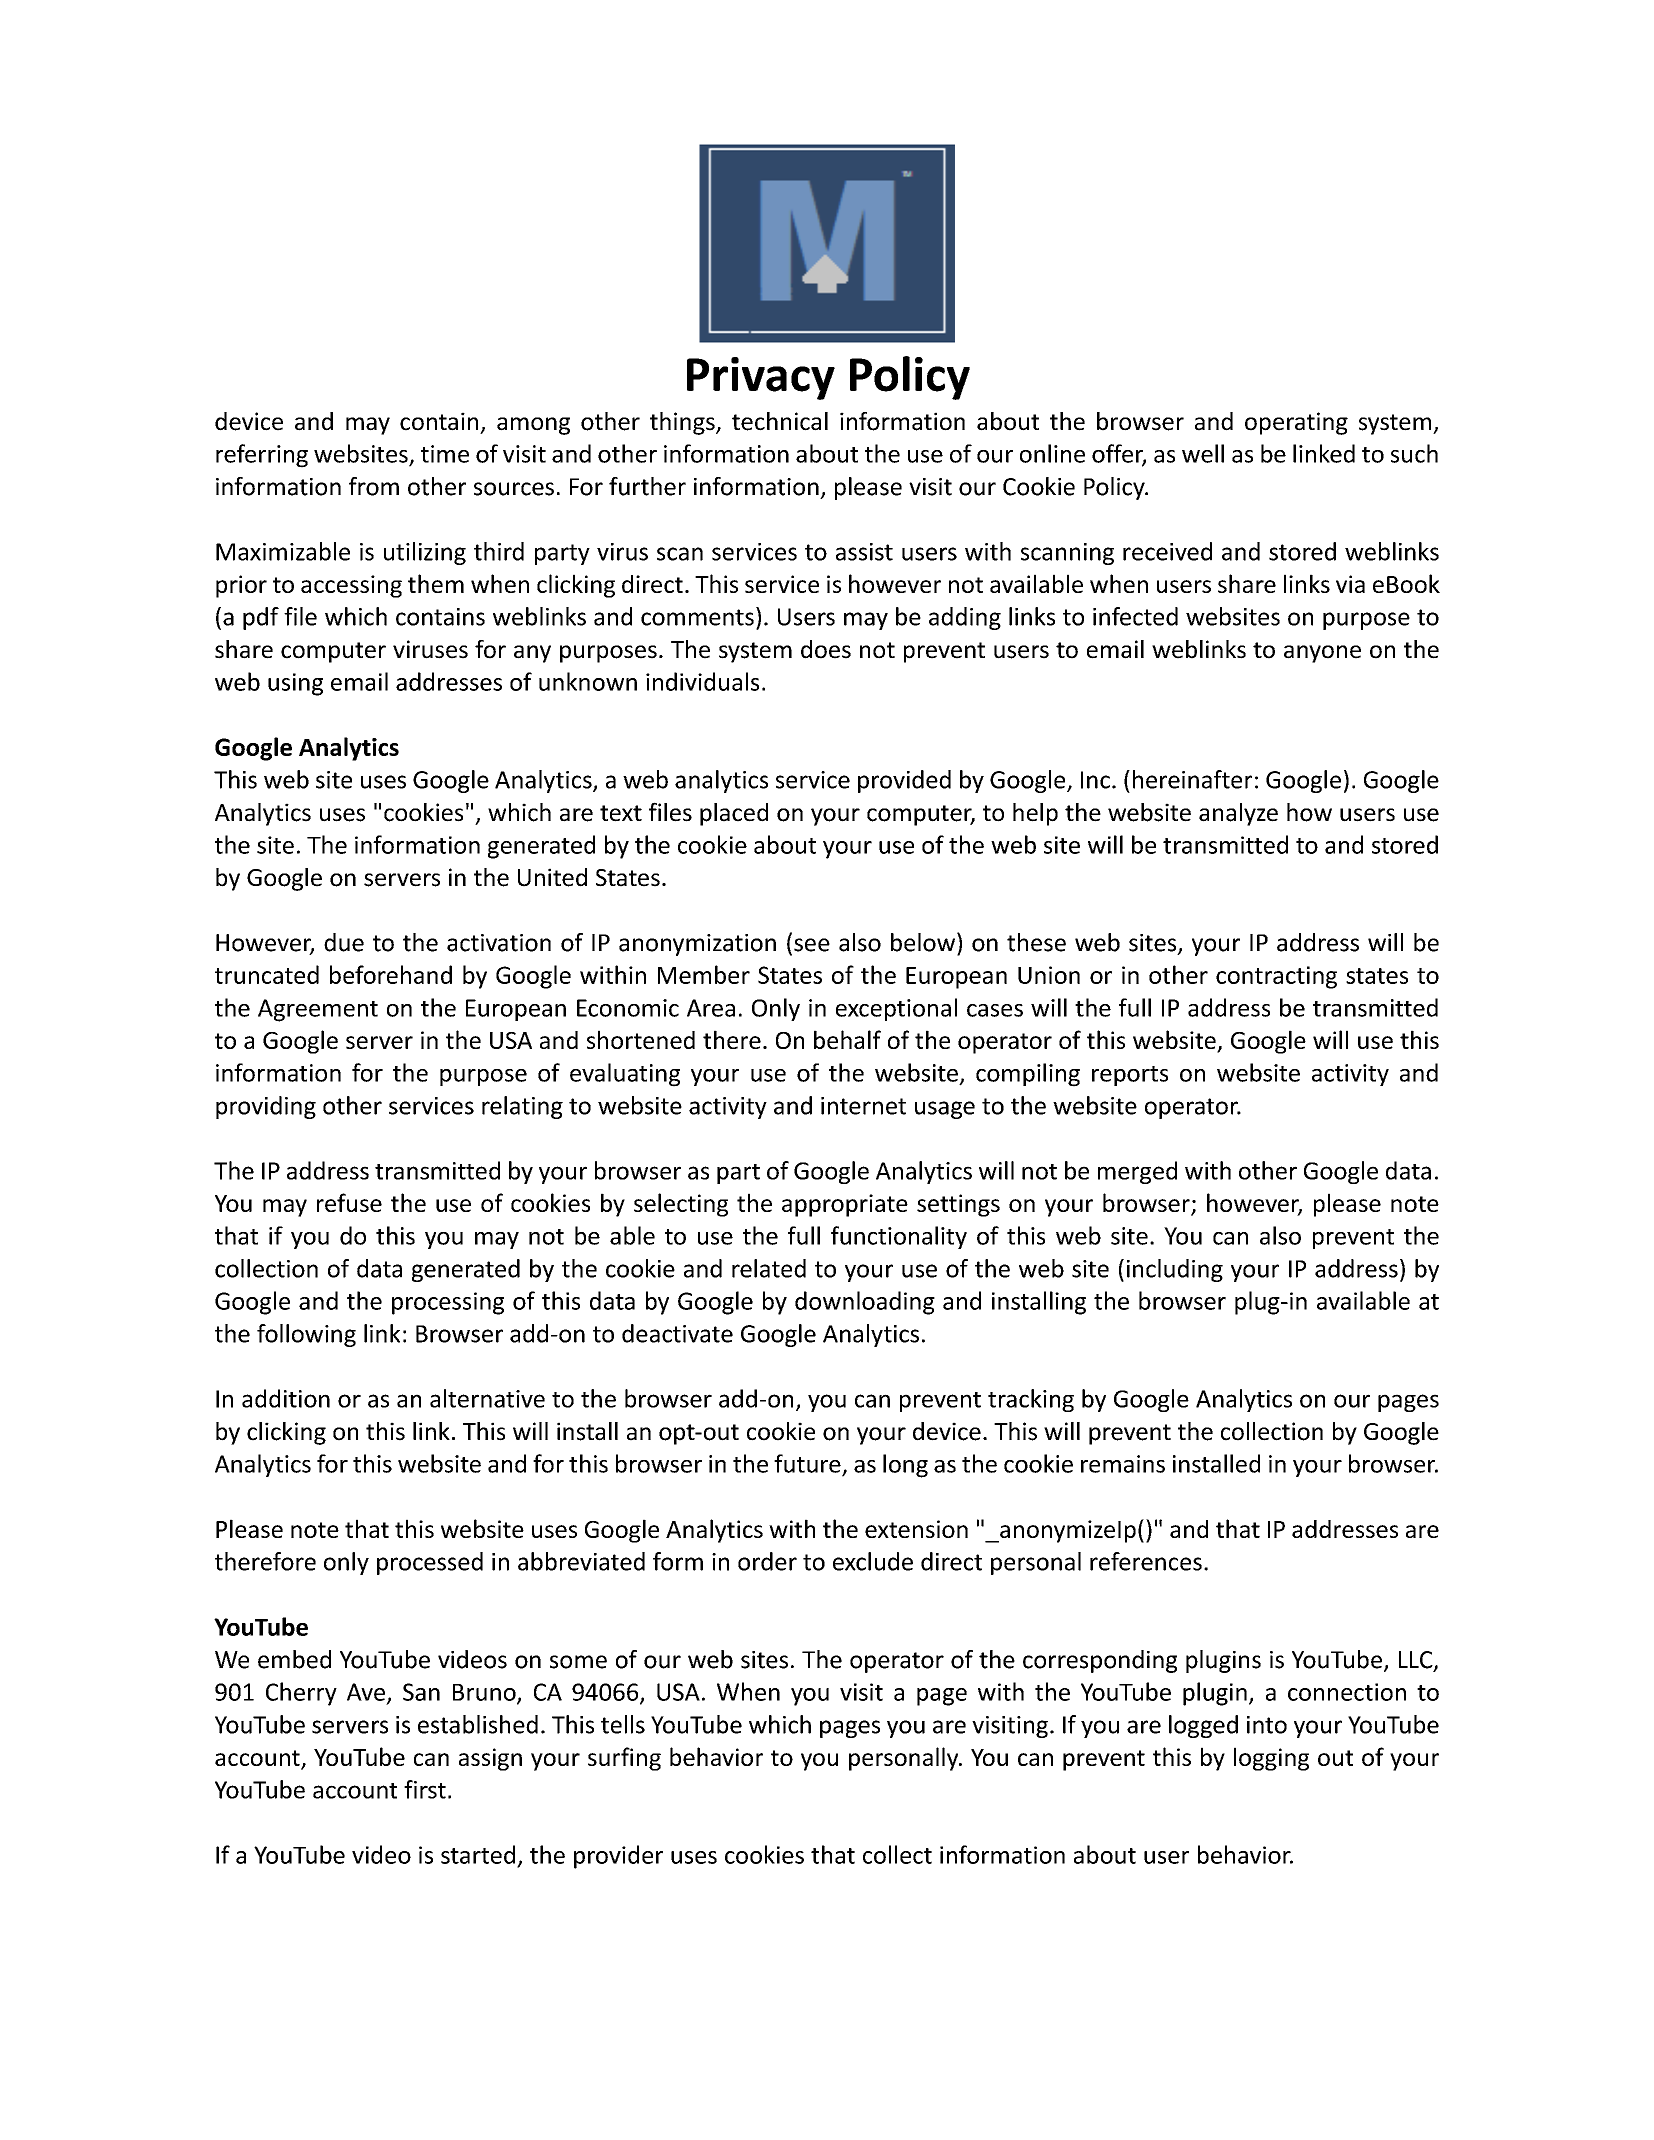 Image resolution: width=1654 pixels, height=2140 pixels. Describe the element at coordinates (1238, 814) in the screenshot. I see `analyze` at that location.
